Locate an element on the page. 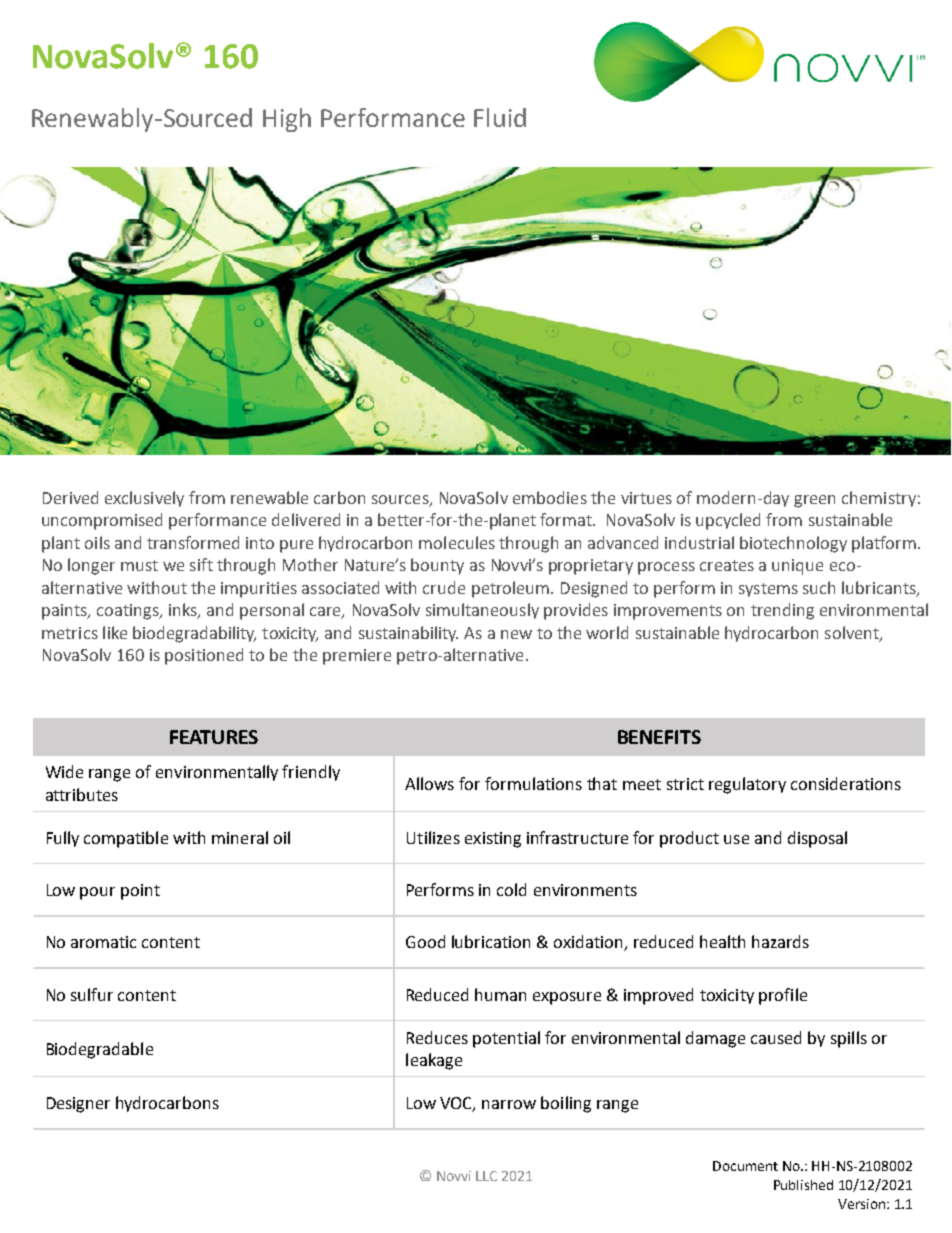 This document has width=952, height=1233. green is located at coordinates (814, 501).
